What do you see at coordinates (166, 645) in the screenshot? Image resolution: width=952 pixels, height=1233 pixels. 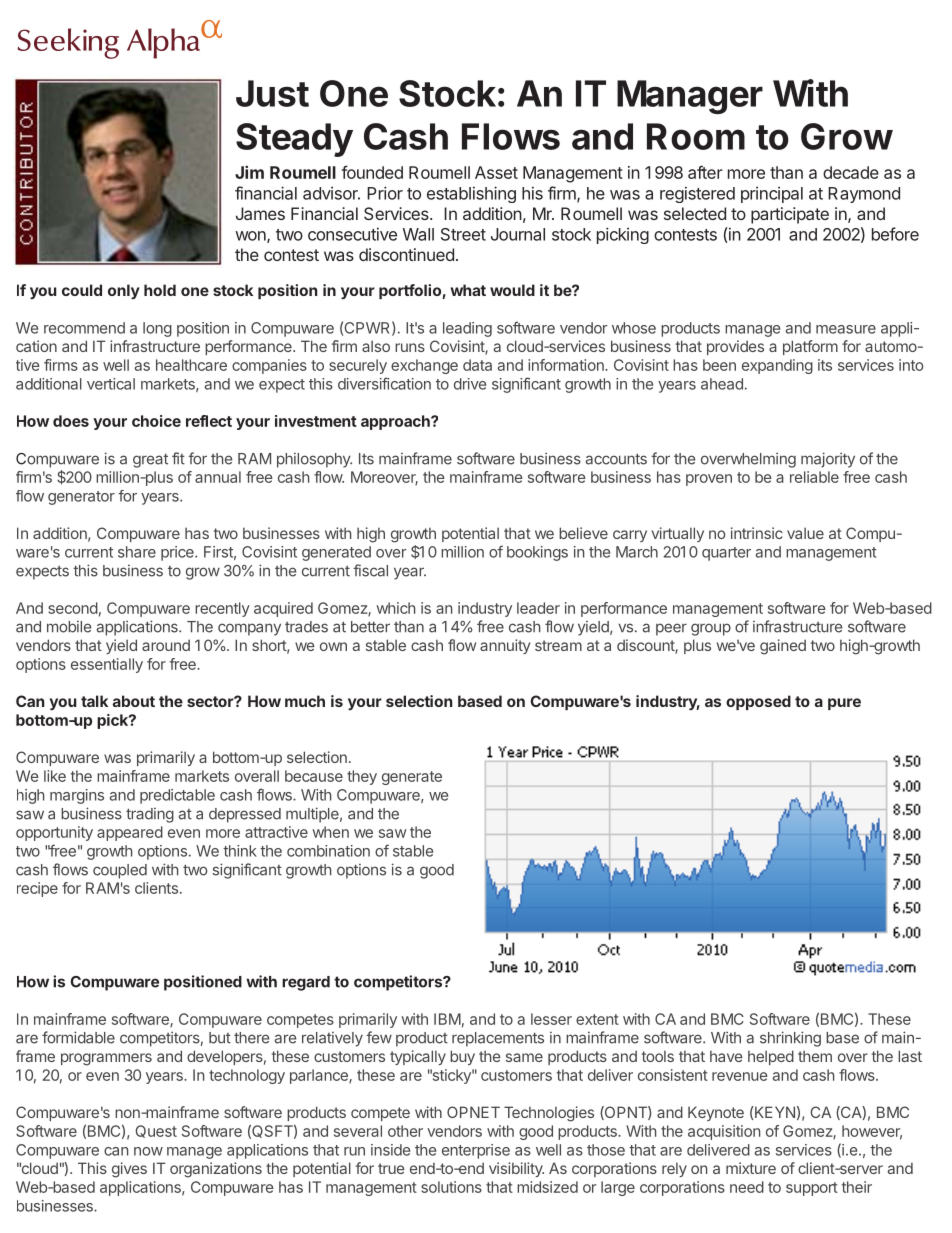 I see `around` at bounding box center [166, 645].
